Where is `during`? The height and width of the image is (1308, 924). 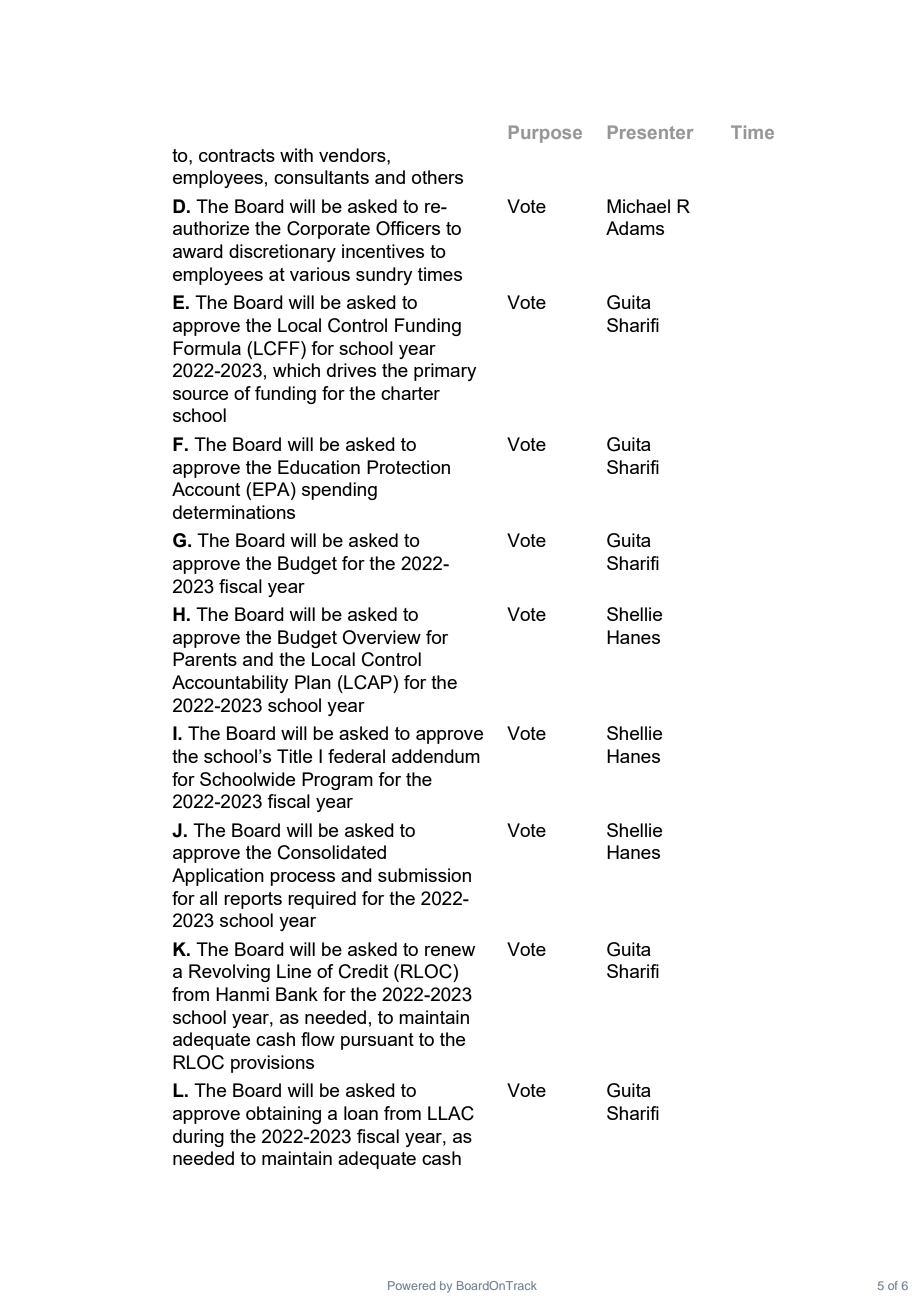
during is located at coordinates (198, 1138).
